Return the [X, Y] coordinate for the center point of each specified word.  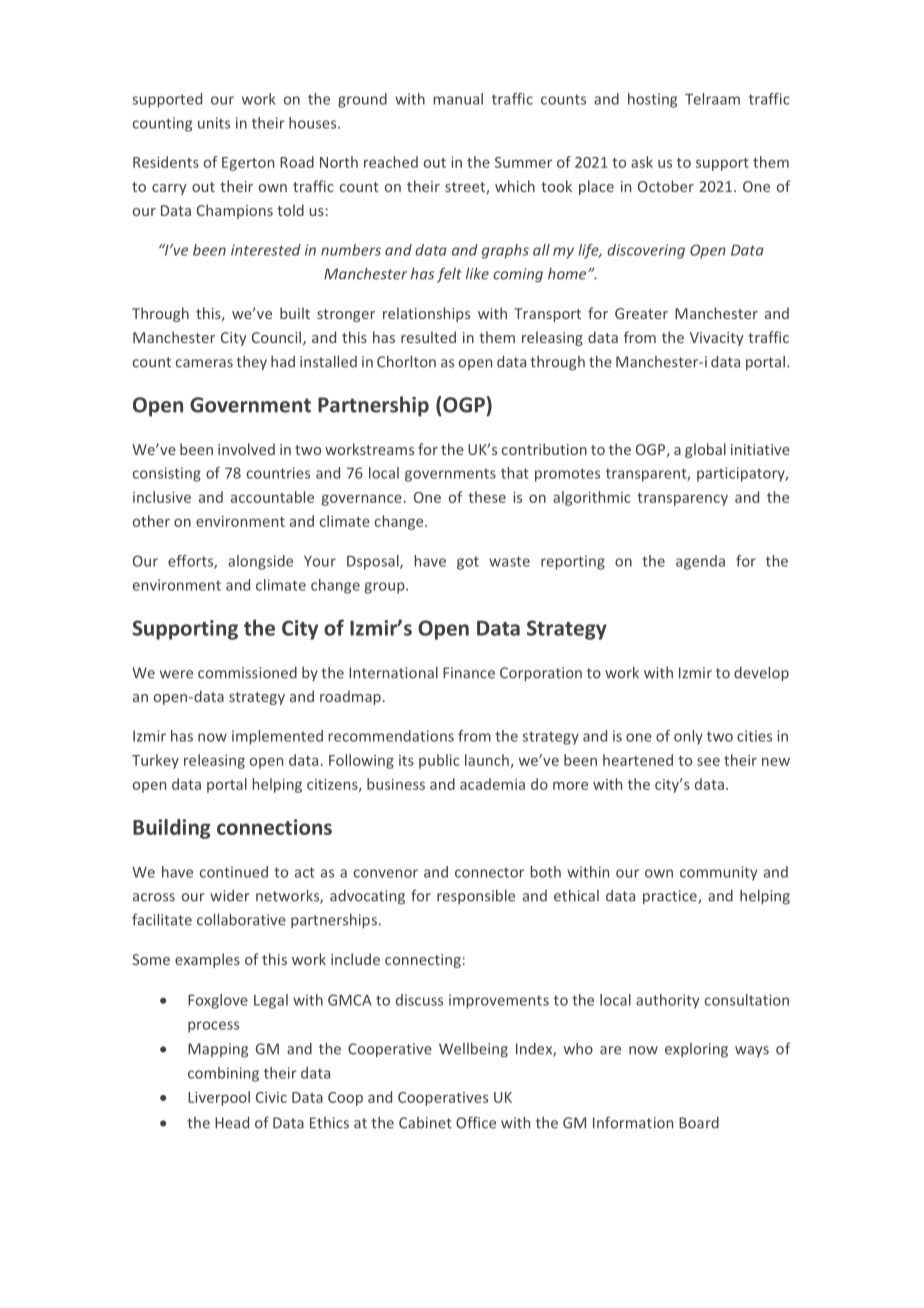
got [468, 563]
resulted [428, 337]
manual [458, 99]
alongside [260, 562]
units [214, 123]
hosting [652, 100]
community [718, 873]
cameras [204, 363]
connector [489, 872]
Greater [641, 313]
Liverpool [219, 1098]
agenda [700, 562]
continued [234, 872]
